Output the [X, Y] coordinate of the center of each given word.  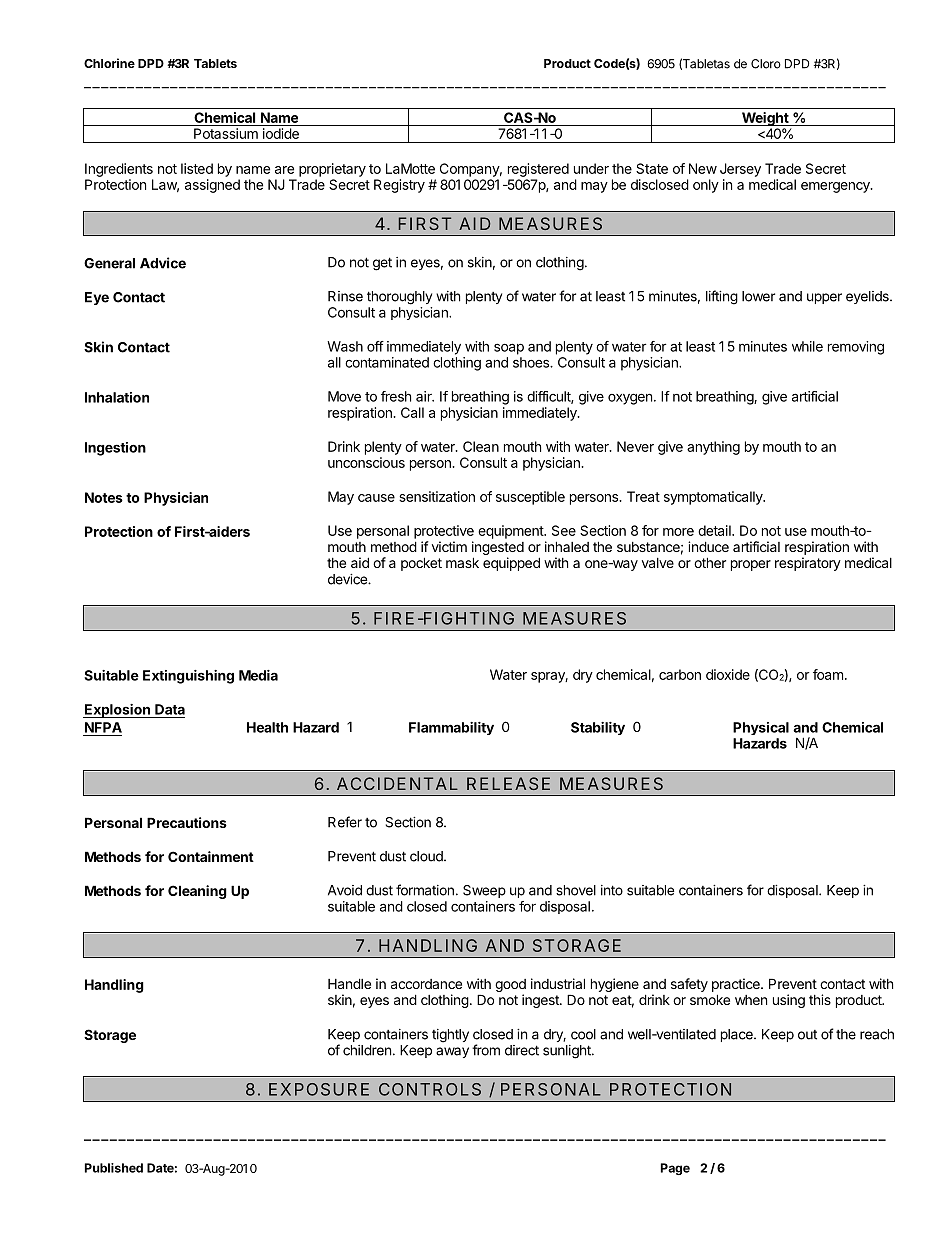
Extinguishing [188, 677]
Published [114, 1168]
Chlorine [109, 63]
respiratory [808, 564]
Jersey [740, 170]
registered [538, 170]
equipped [511, 564]
